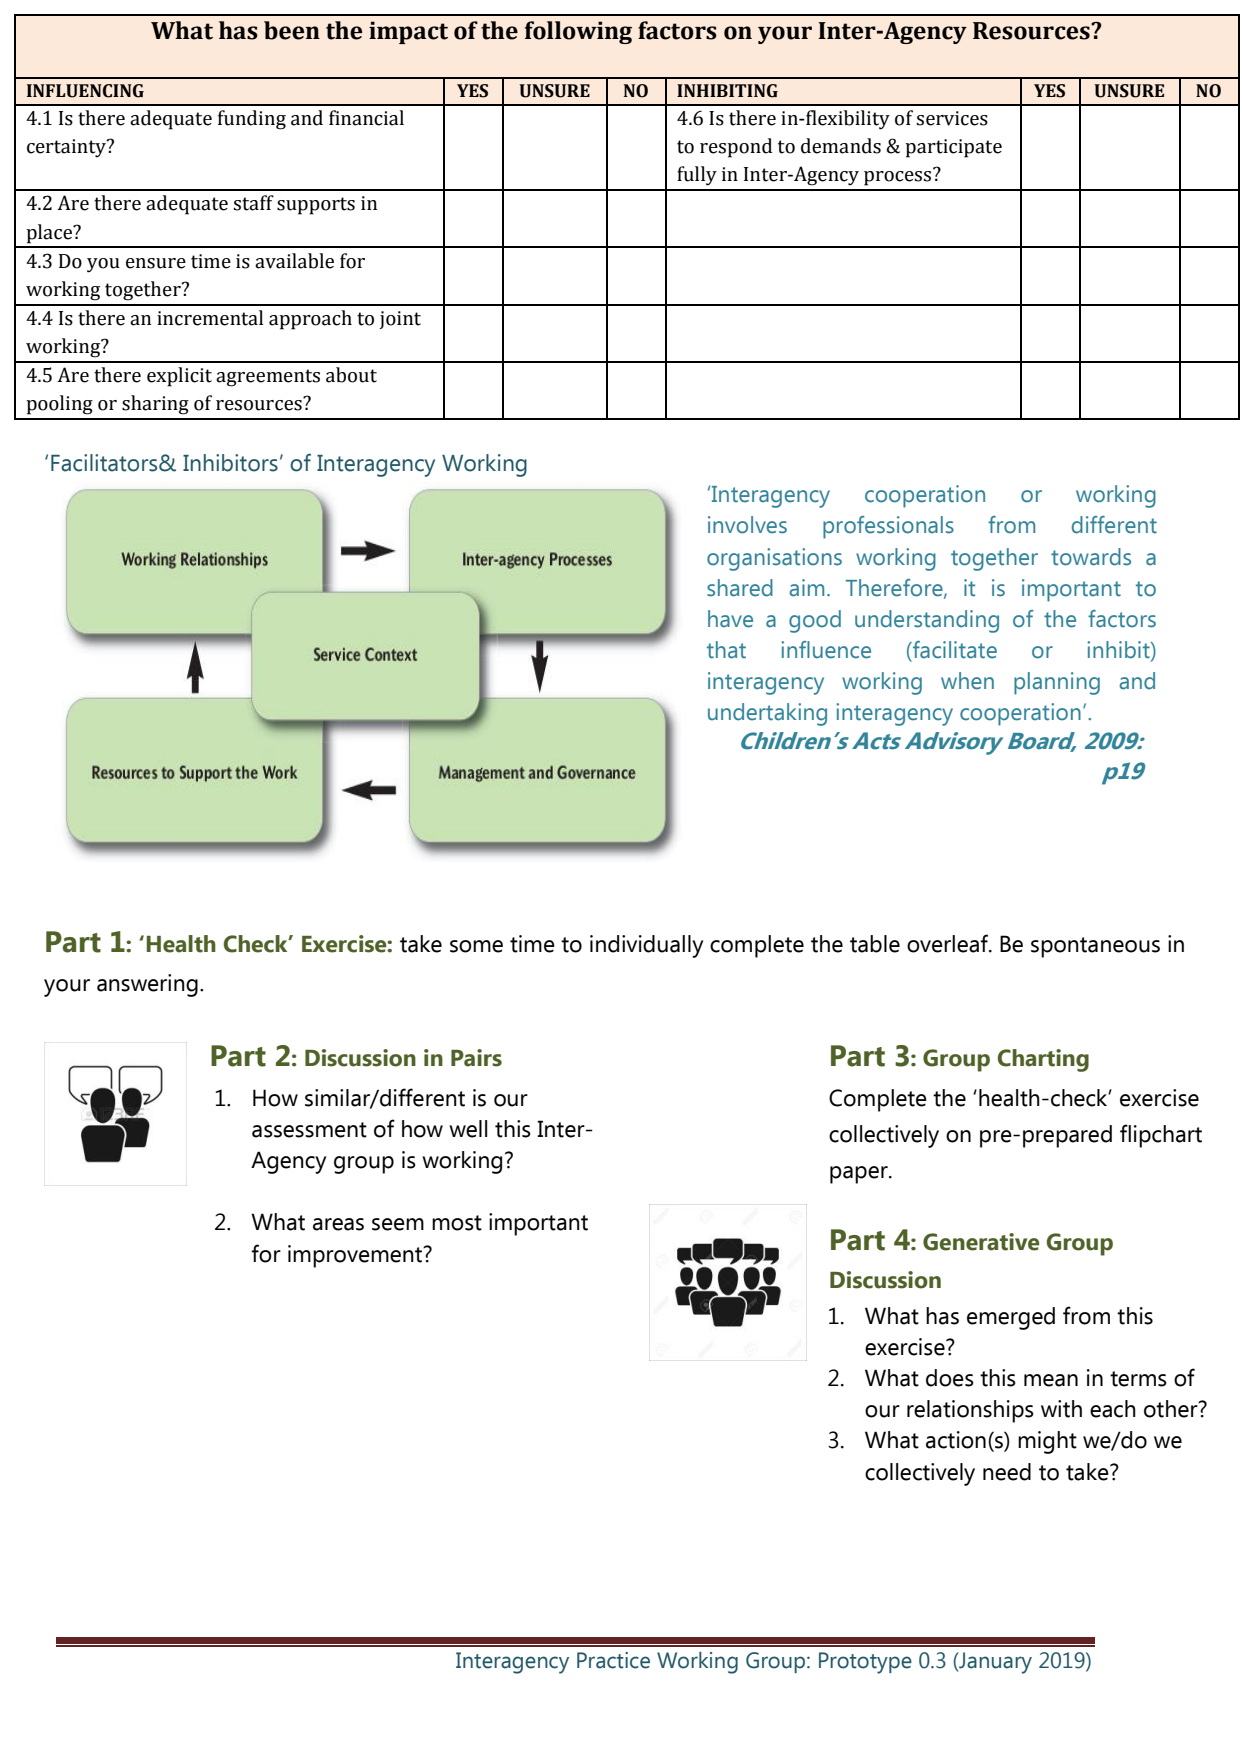  I want to click on Practice, so click(613, 1660).
